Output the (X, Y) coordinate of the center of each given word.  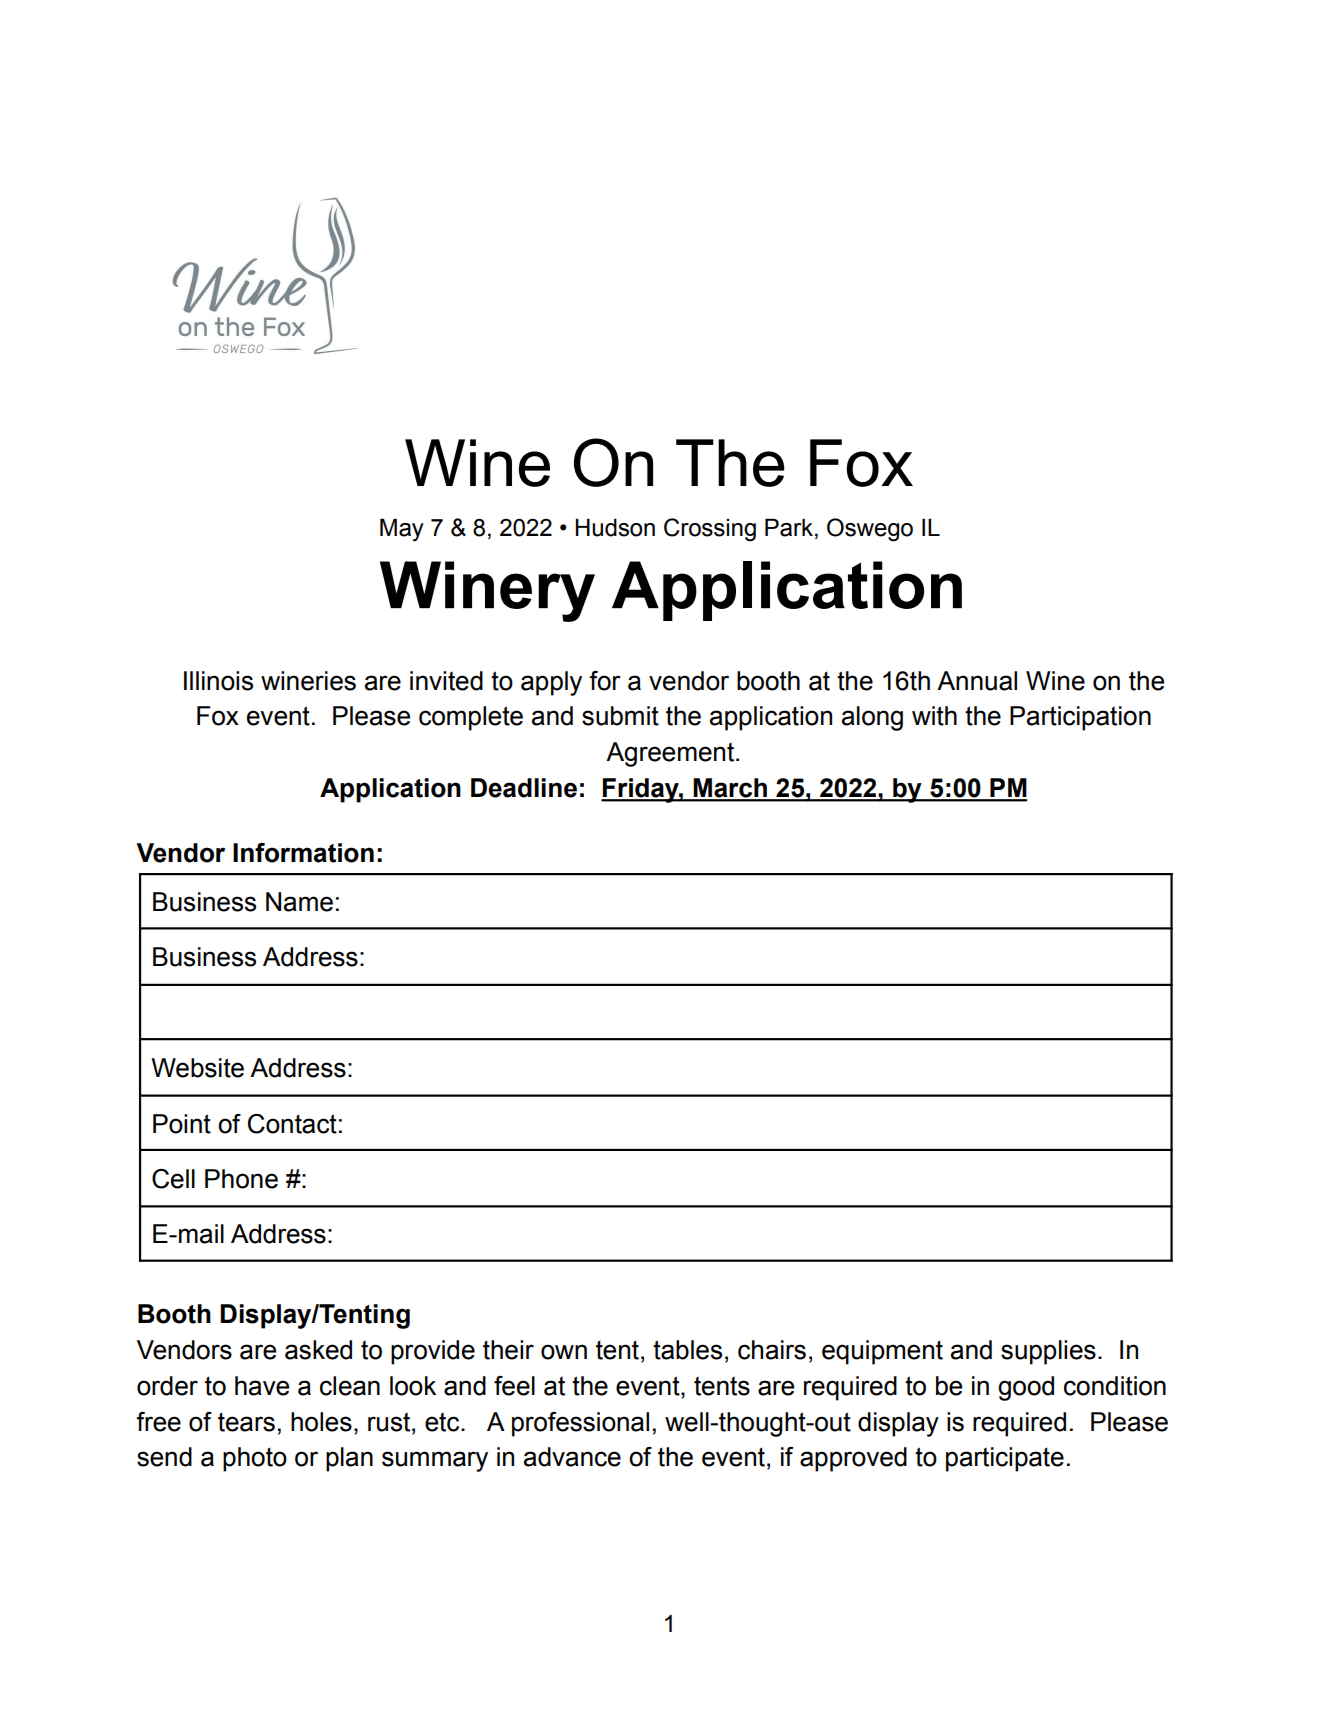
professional (580, 1424)
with (934, 716)
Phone (241, 1179)
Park (789, 527)
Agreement (671, 754)
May (402, 530)
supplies (1048, 1352)
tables (687, 1350)
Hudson (615, 527)
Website (197, 1068)
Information (303, 853)
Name (299, 902)
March (730, 789)
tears (246, 1422)
